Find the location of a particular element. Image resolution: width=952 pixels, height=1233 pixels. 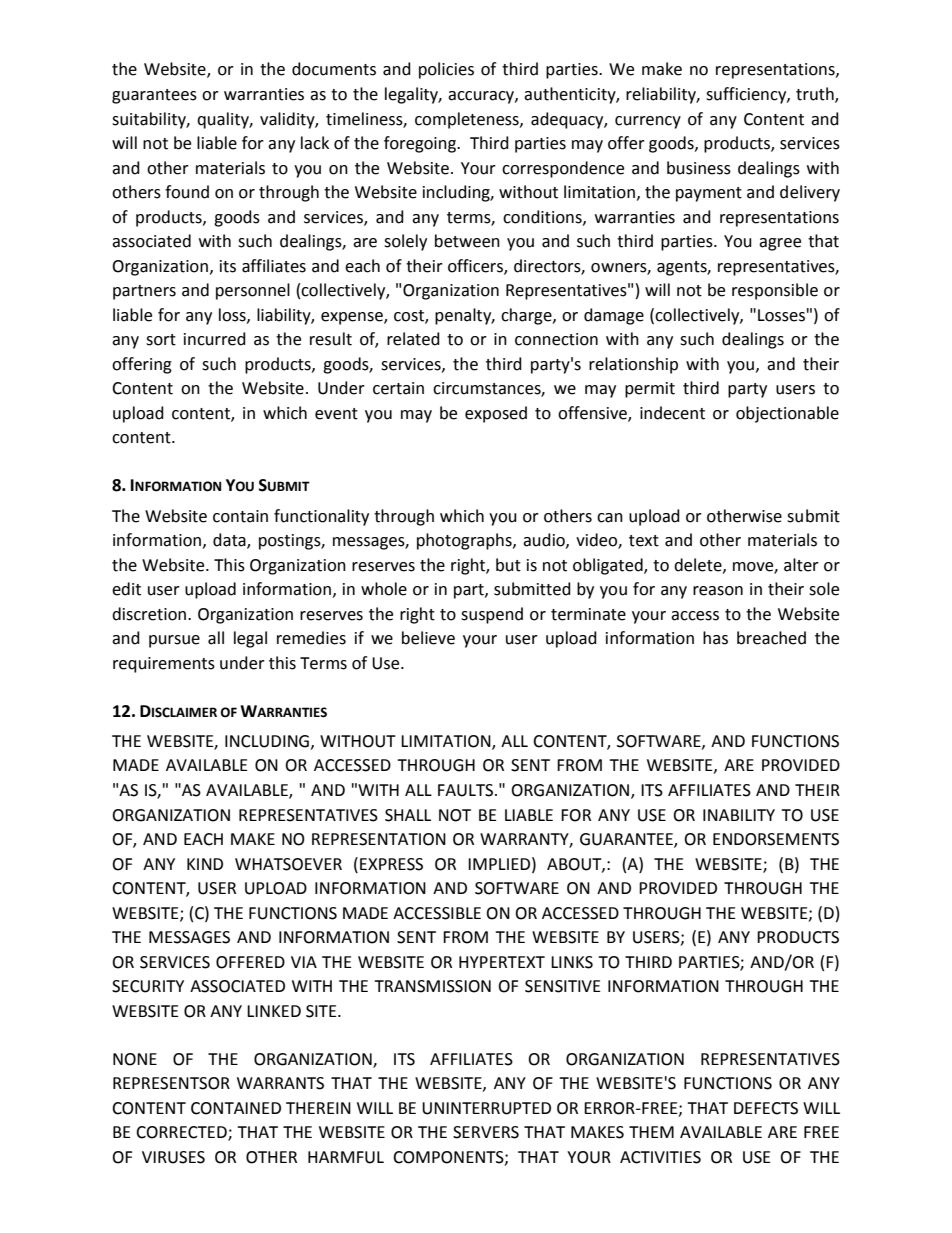

truth is located at coordinates (816, 95).
